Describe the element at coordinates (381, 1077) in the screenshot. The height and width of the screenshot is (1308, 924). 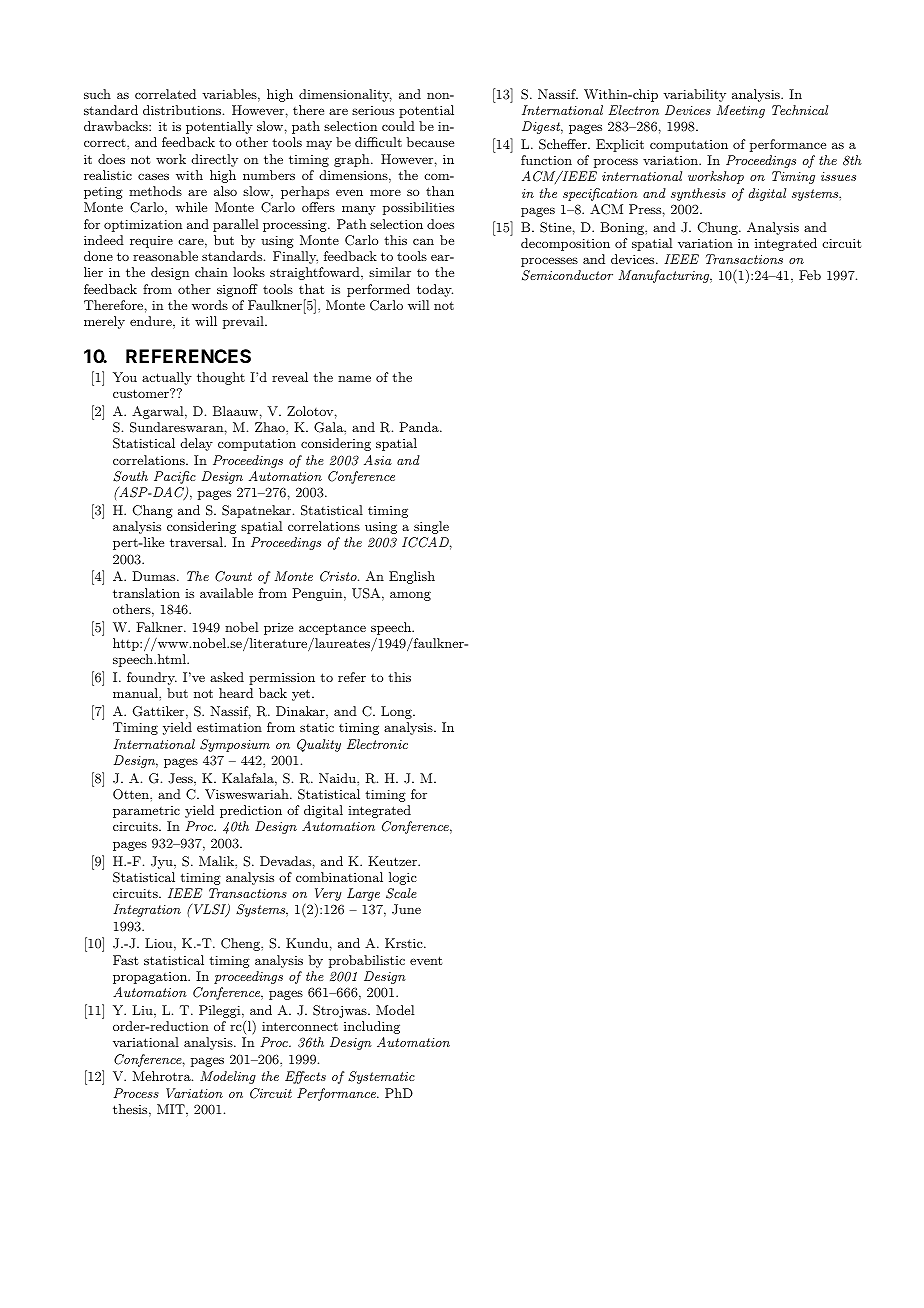
I see `Systematic` at that location.
